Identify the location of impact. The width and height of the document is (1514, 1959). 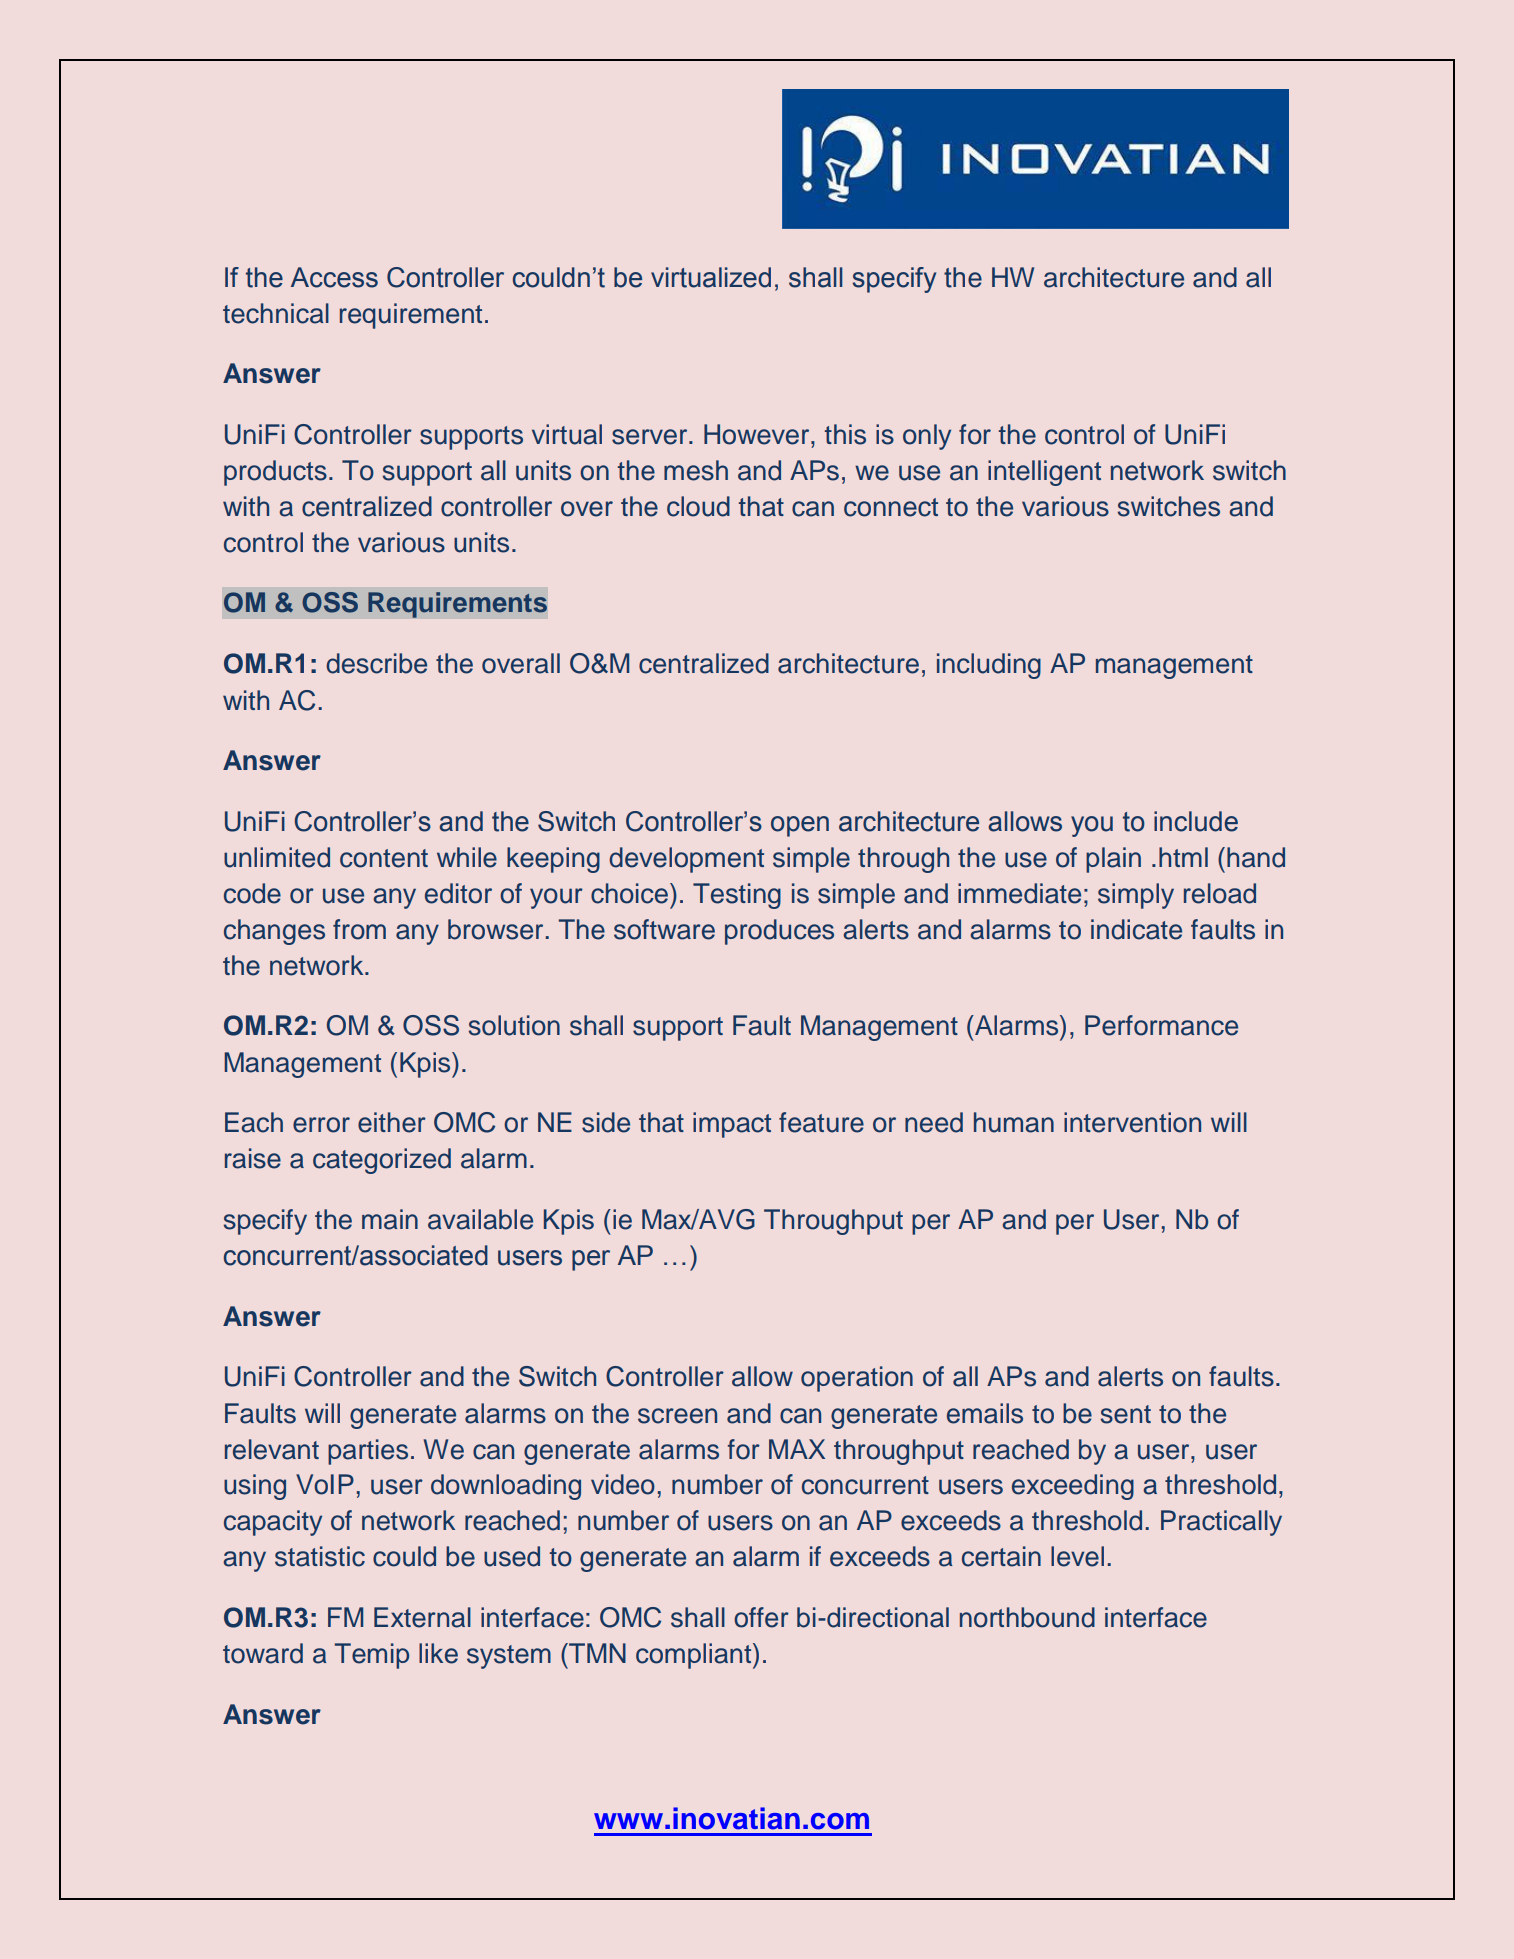
(732, 1125).
